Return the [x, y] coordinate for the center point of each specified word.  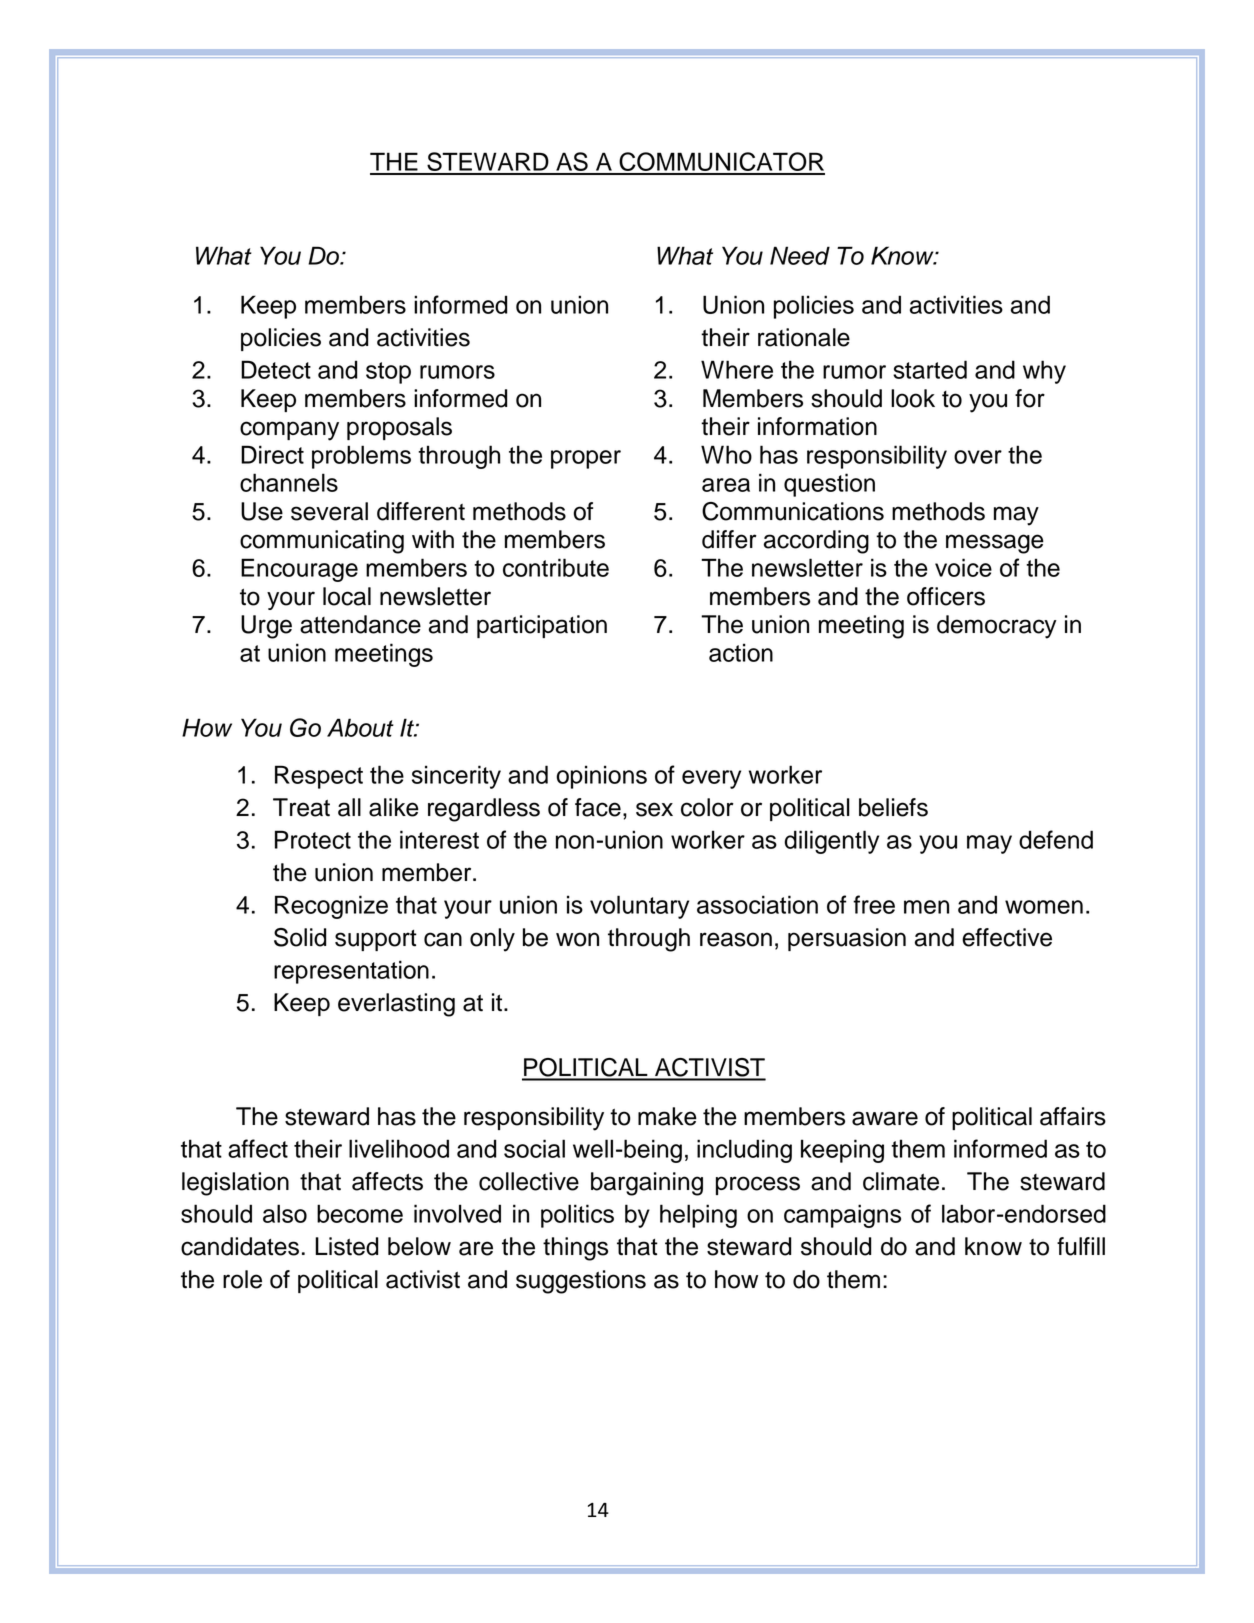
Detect [276, 369]
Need [800, 255]
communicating [322, 542]
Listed [346, 1246]
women [1044, 907]
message [995, 544]
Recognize [331, 907]
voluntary [639, 907]
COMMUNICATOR [721, 163]
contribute [556, 567]
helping [698, 1216]
